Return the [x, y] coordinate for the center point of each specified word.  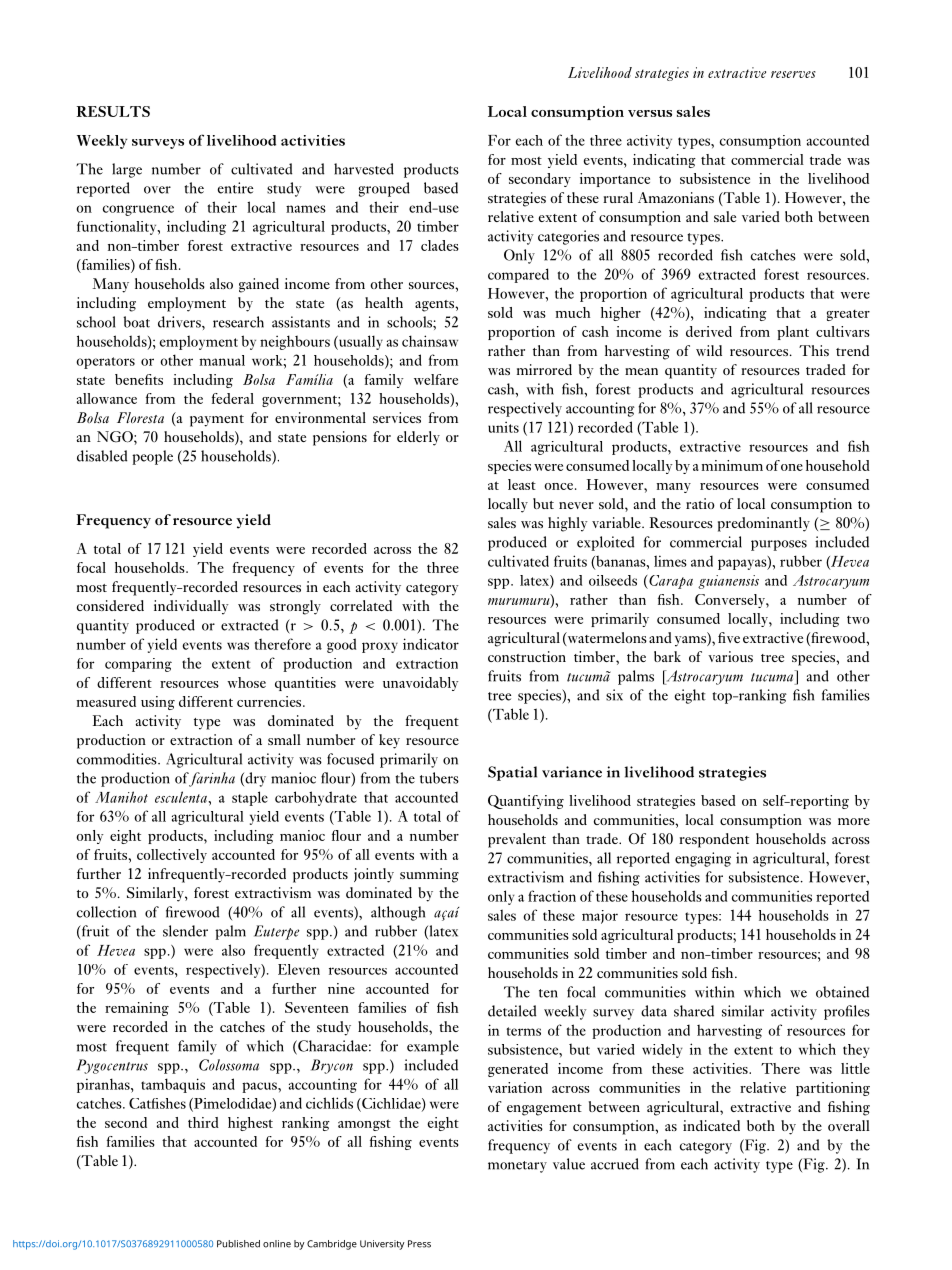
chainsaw [430, 341]
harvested [364, 169]
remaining [137, 1009]
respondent [714, 840]
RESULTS [113, 111]
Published [238, 1244]
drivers [180, 322]
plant [793, 333]
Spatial [512, 773]
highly [568, 524]
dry [254, 779]
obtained [842, 992]
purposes [779, 545]
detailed [512, 1011]
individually [191, 607]
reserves [793, 74]
